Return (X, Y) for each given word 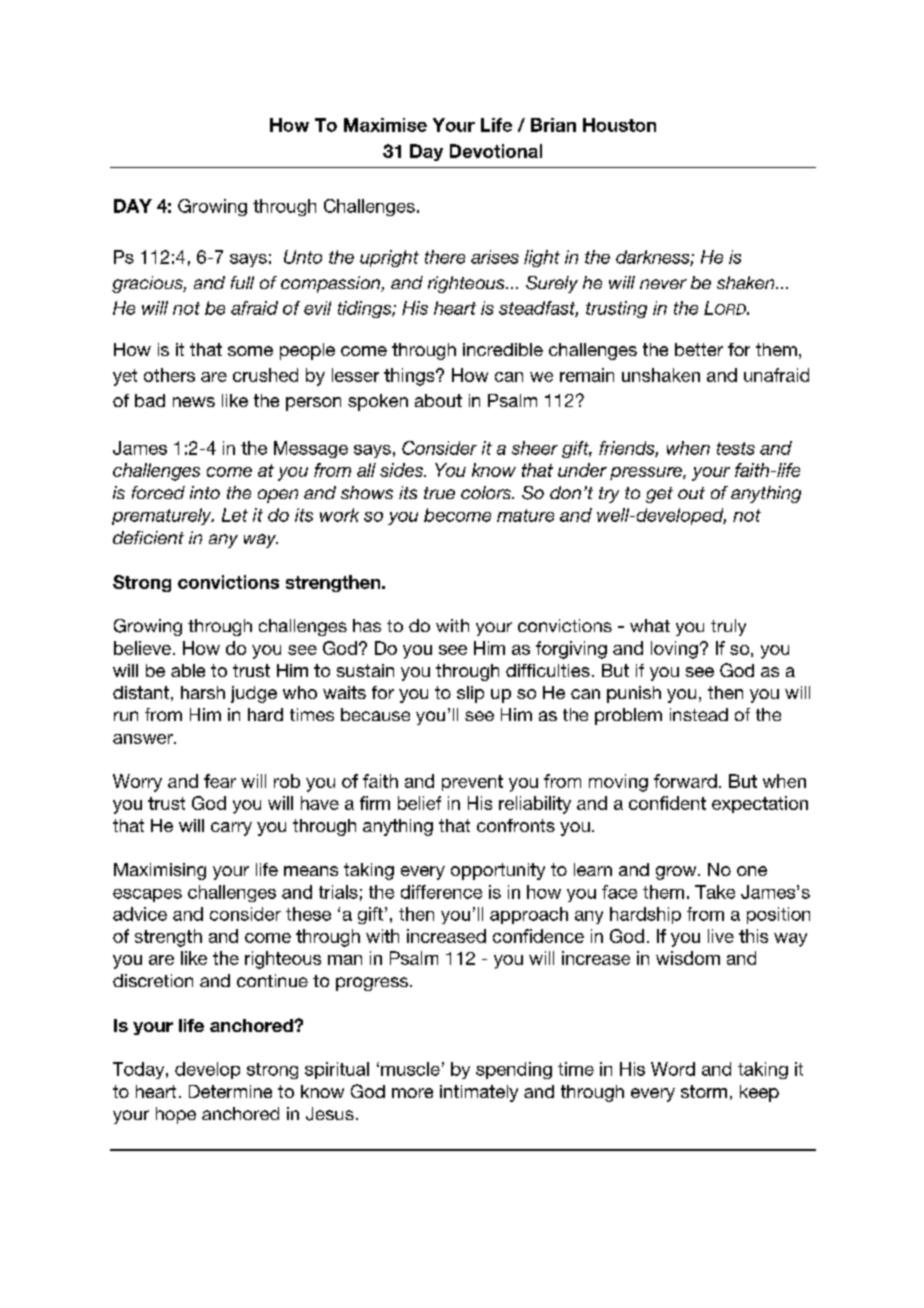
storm (704, 1091)
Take (715, 892)
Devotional (496, 151)
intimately (479, 1093)
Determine (230, 1091)
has (367, 625)
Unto (303, 257)
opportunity (498, 871)
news (194, 402)
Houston (619, 125)
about (438, 400)
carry (231, 829)
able (188, 670)
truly (728, 627)
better (699, 349)
